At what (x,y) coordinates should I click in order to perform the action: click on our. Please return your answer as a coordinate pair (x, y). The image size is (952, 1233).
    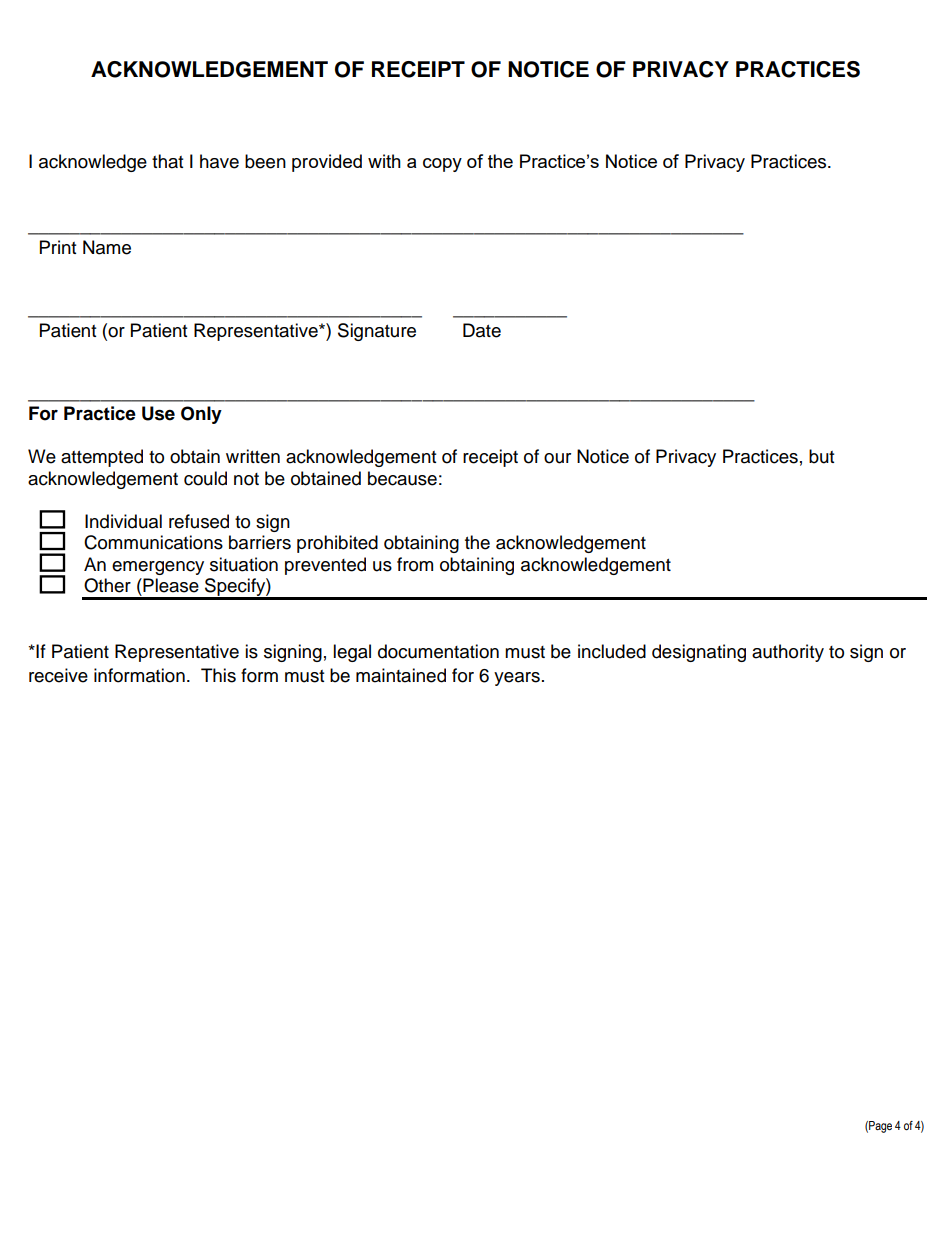
    Looking at the image, I should click on (557, 458).
